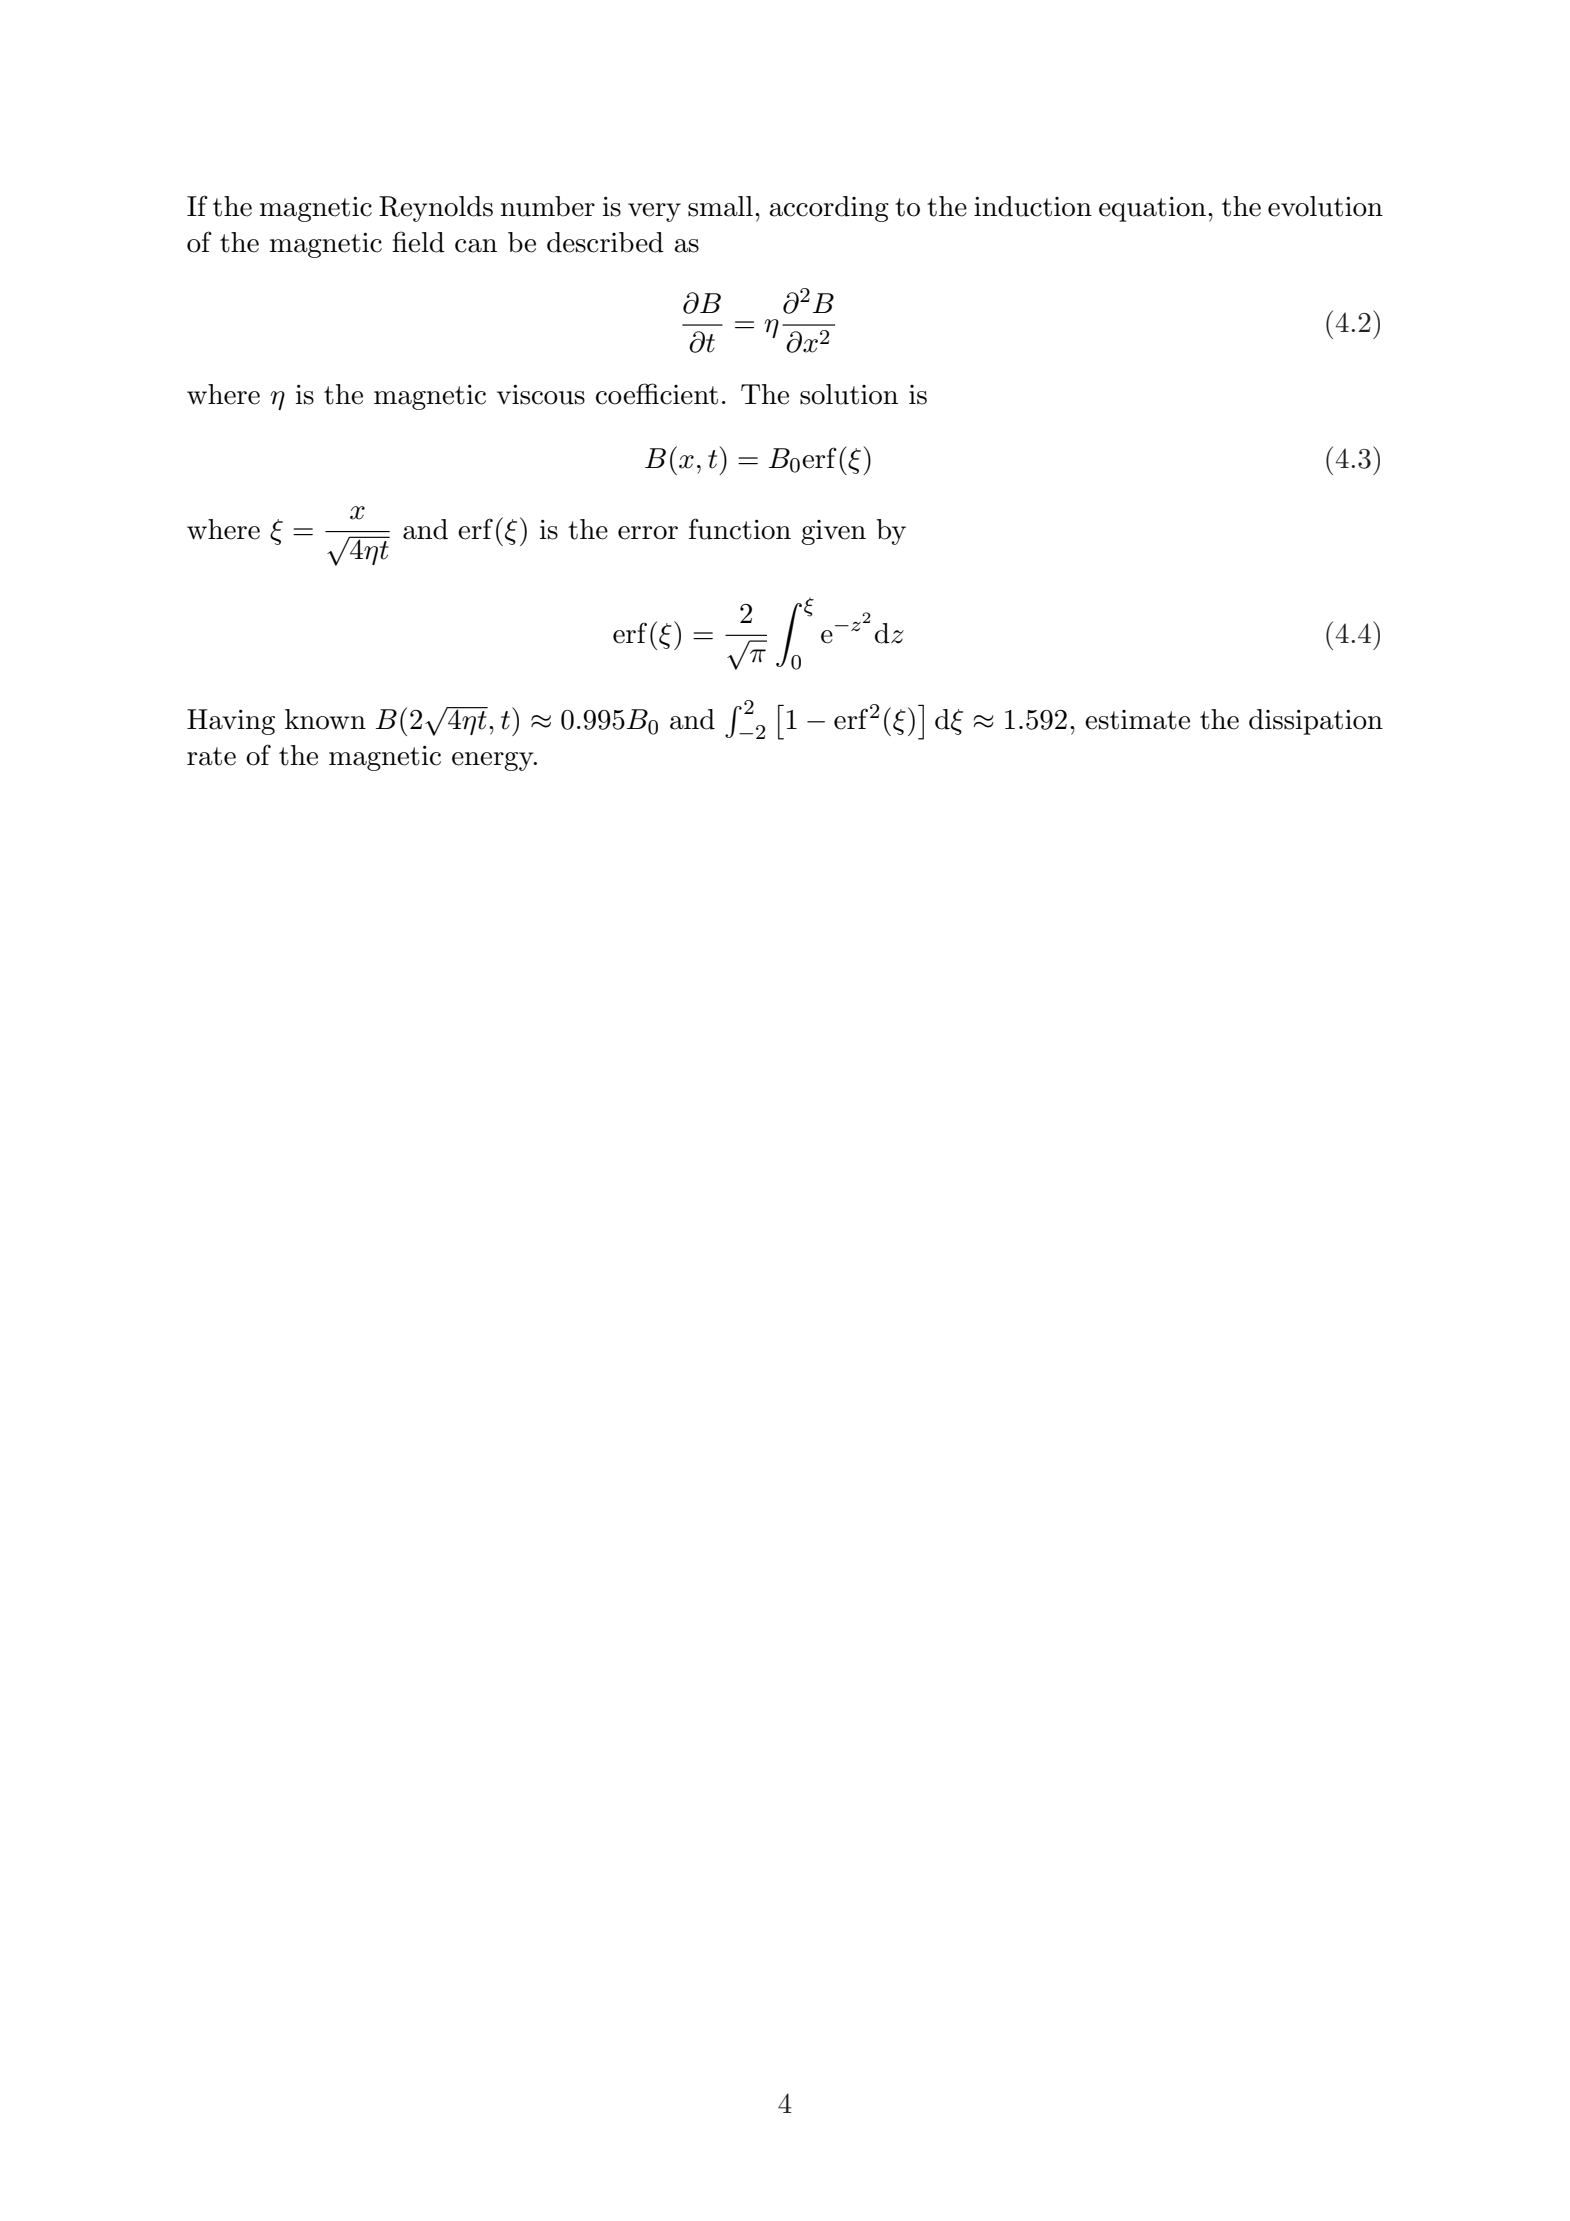 This screenshot has height=2221, width=1570. I want to click on known, so click(325, 719).
